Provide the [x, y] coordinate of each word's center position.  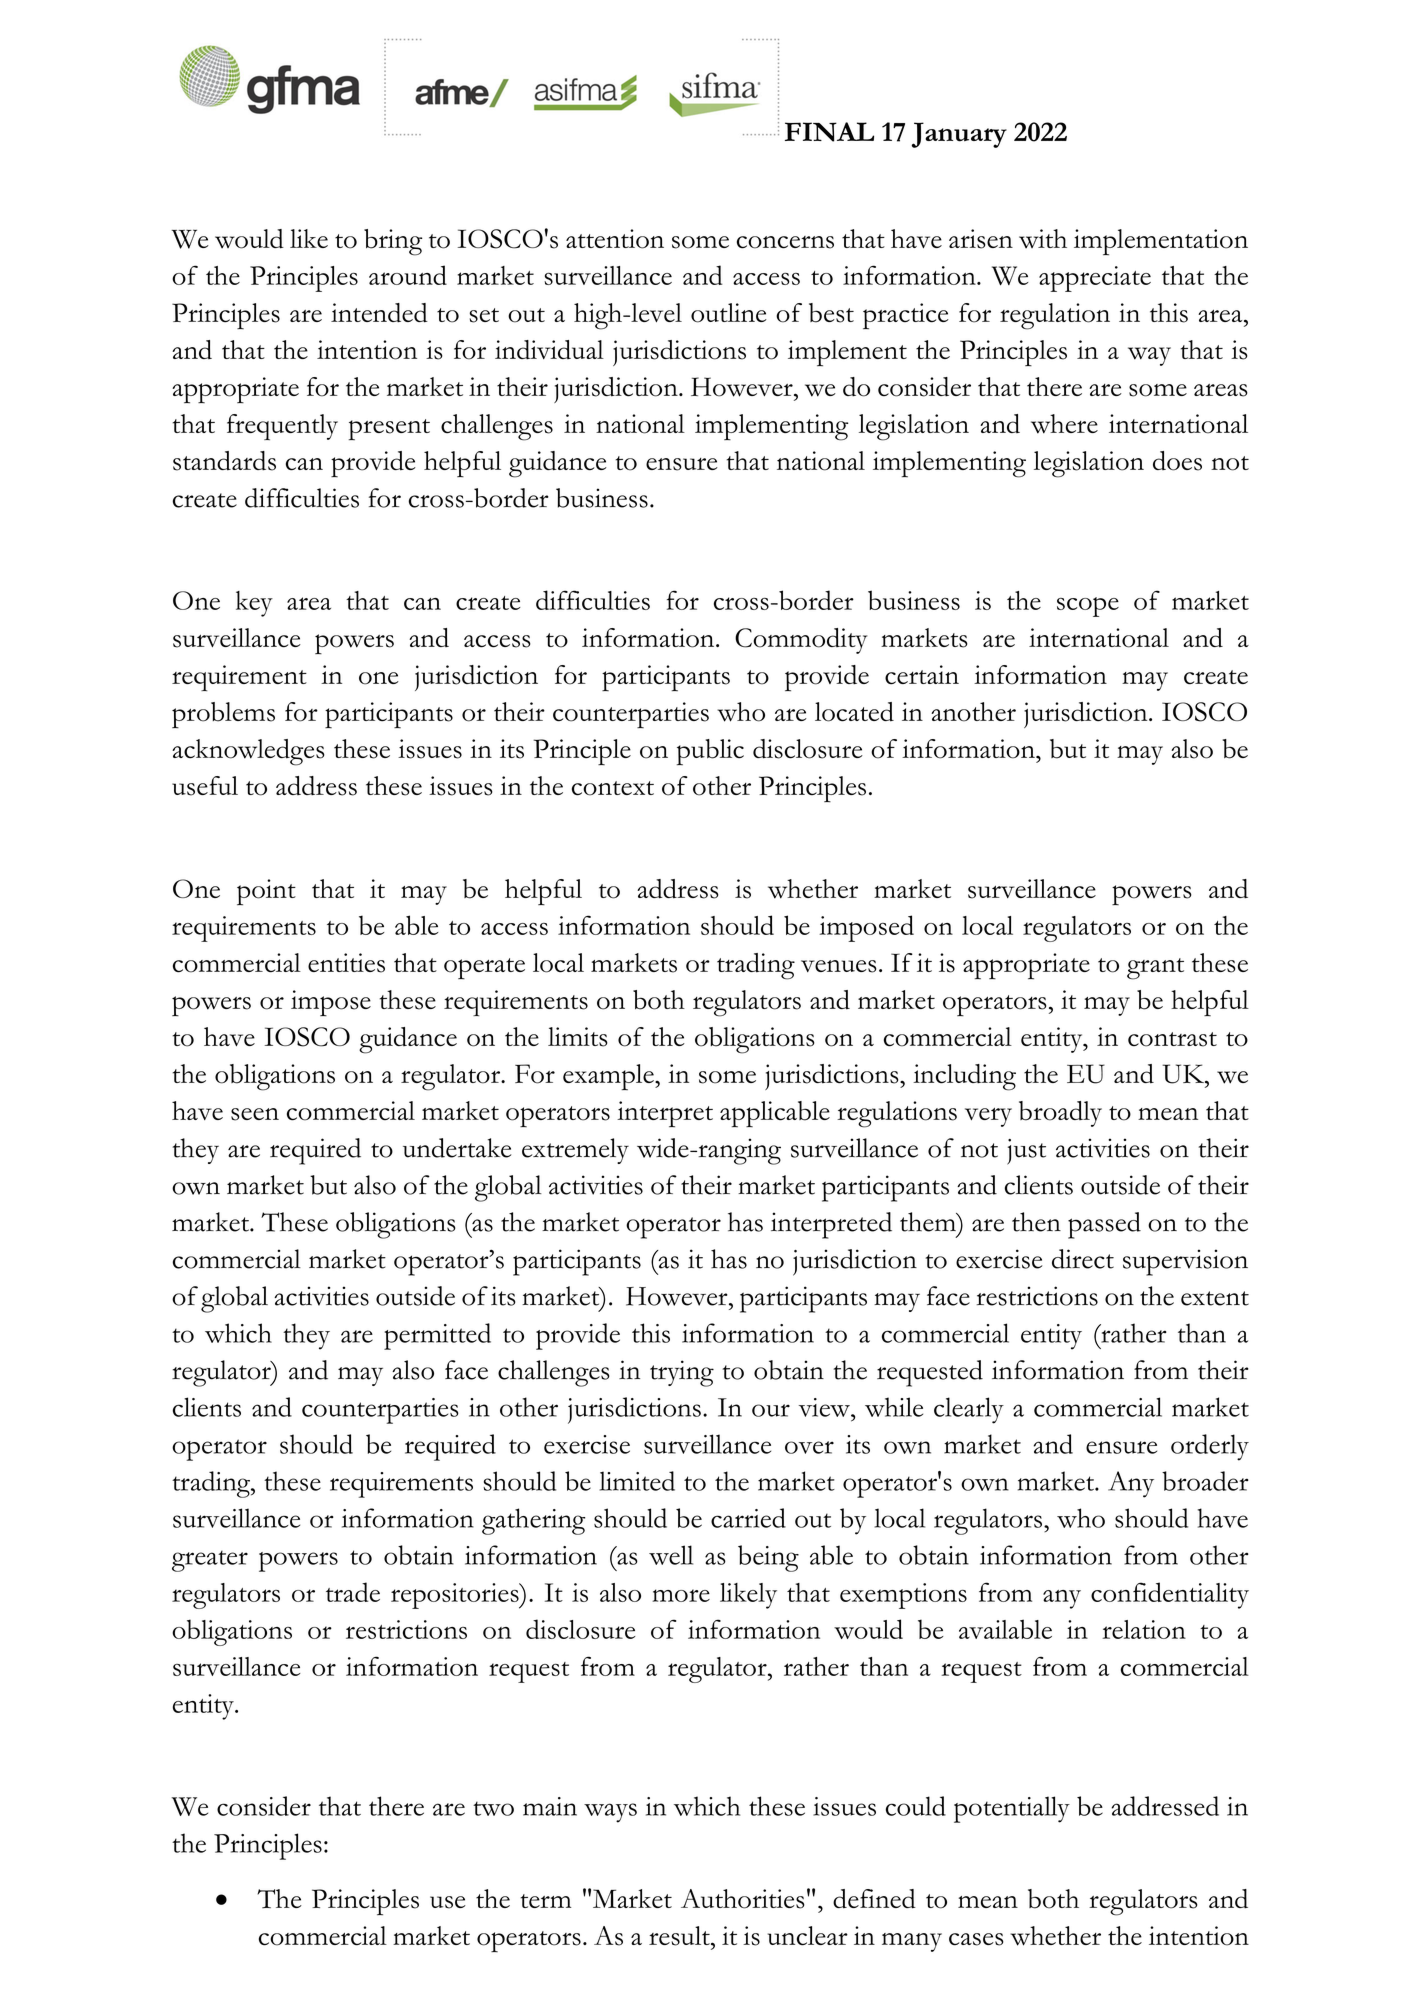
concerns [785, 242]
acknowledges [248, 752]
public [710, 752]
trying [682, 1373]
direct [1083, 1259]
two [493, 1808]
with [1043, 239]
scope [1088, 607]
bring [393, 242]
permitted [437, 1336]
